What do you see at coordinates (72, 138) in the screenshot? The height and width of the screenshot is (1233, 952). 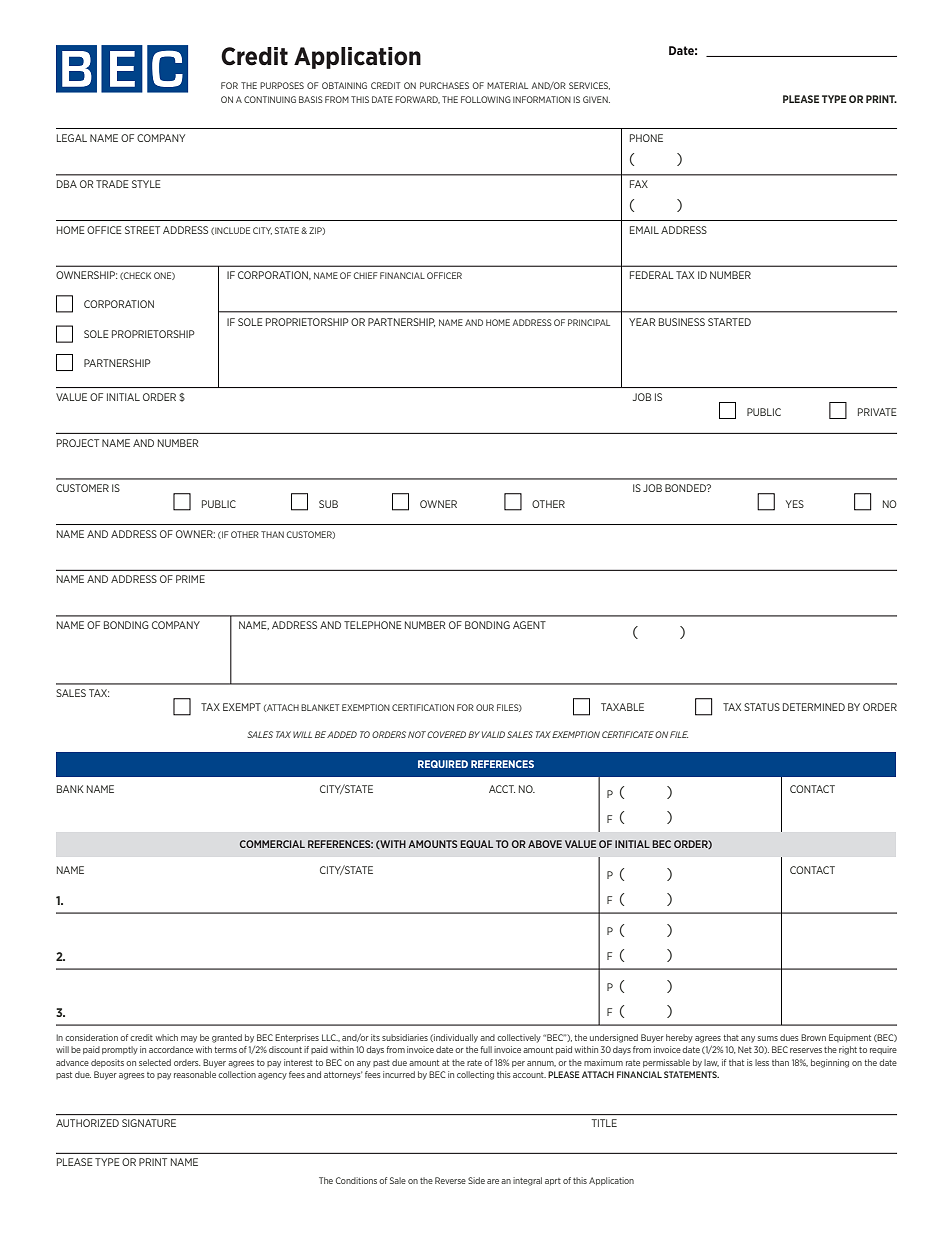 I see `LEGAL` at bounding box center [72, 138].
